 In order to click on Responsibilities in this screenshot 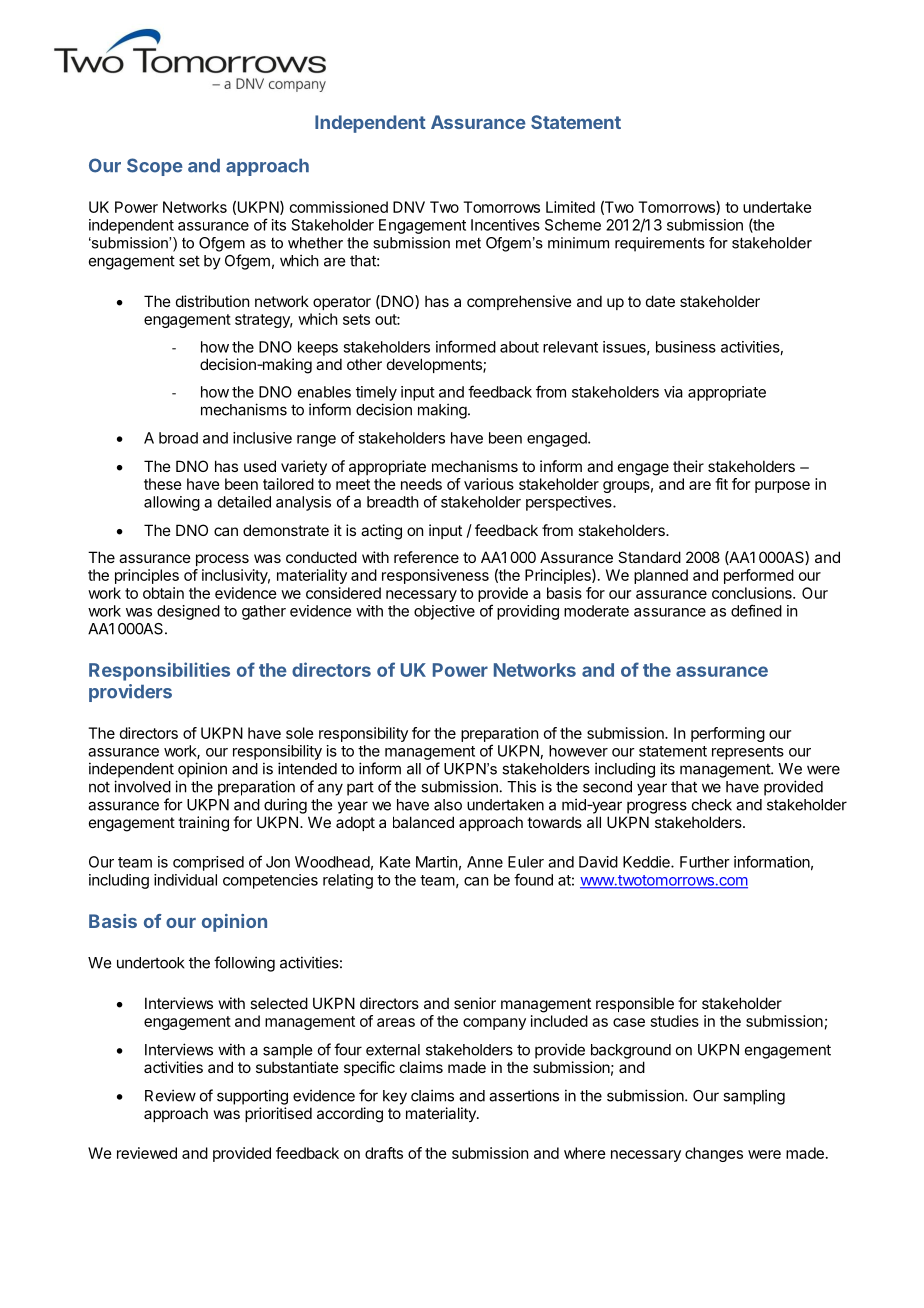, I will do `click(159, 671)`.
